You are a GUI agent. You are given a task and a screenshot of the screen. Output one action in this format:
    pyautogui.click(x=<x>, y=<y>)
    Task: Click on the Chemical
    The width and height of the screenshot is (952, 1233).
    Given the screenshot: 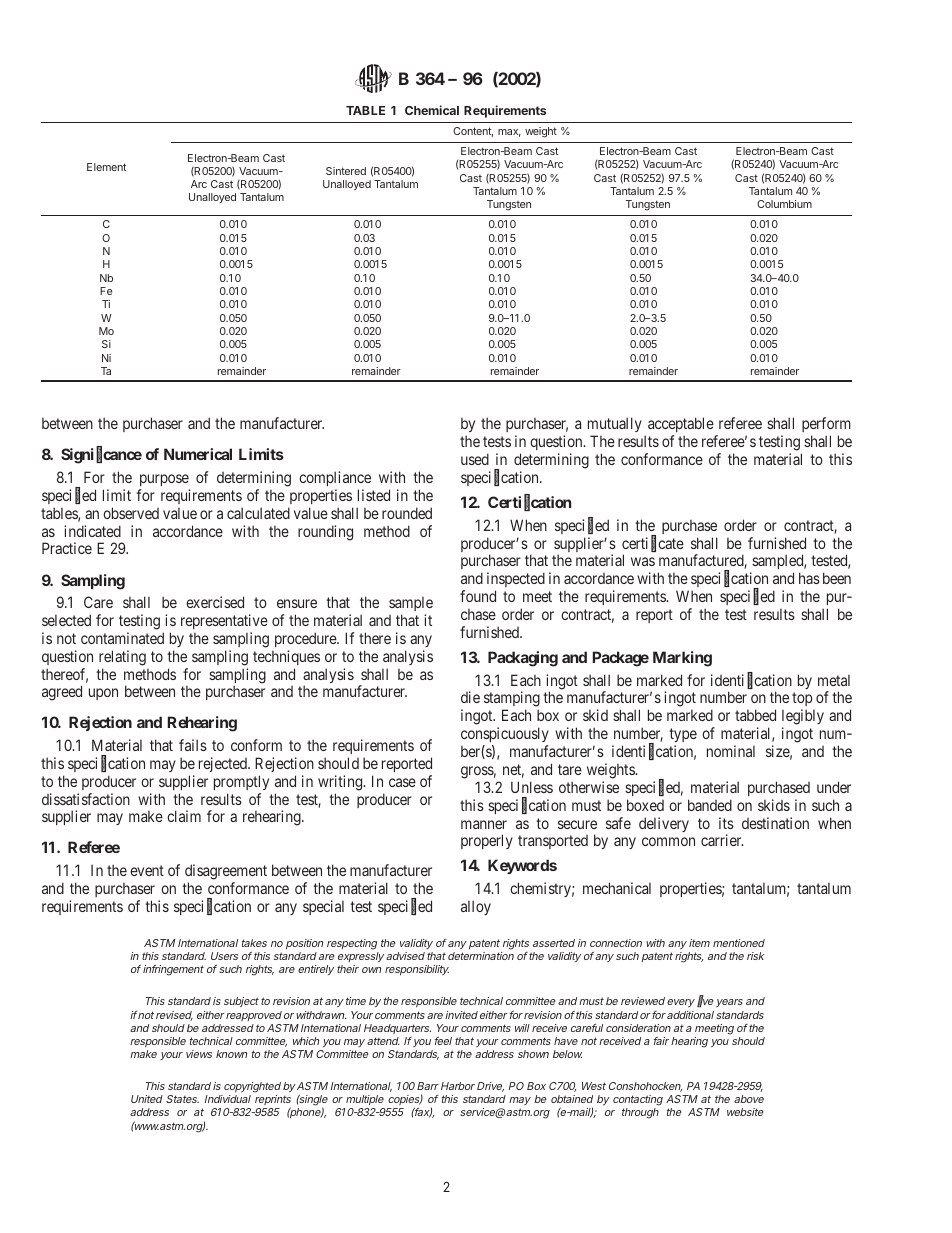 What is the action you would take?
    pyautogui.click(x=432, y=110)
